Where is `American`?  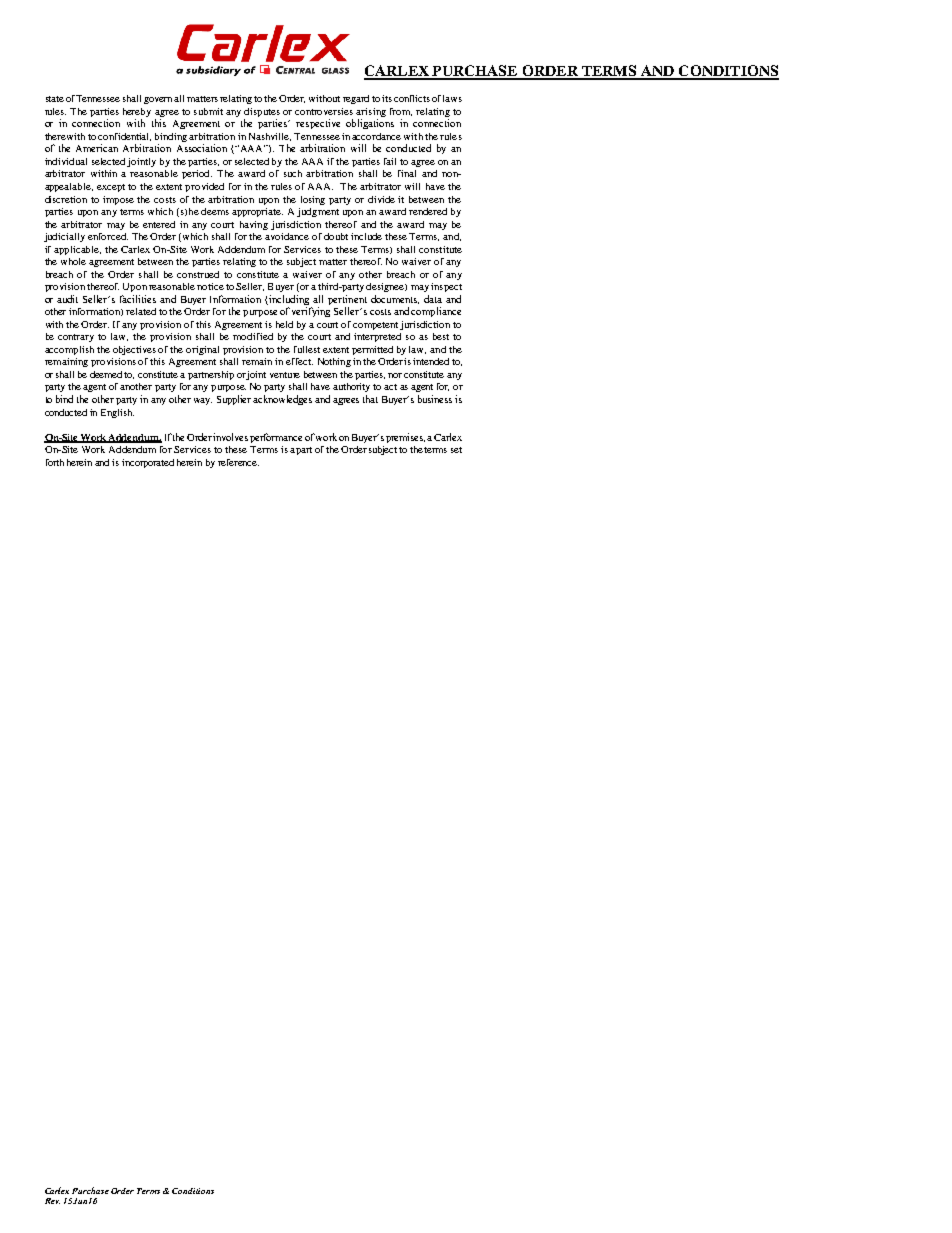
American is located at coordinates (97, 148).
